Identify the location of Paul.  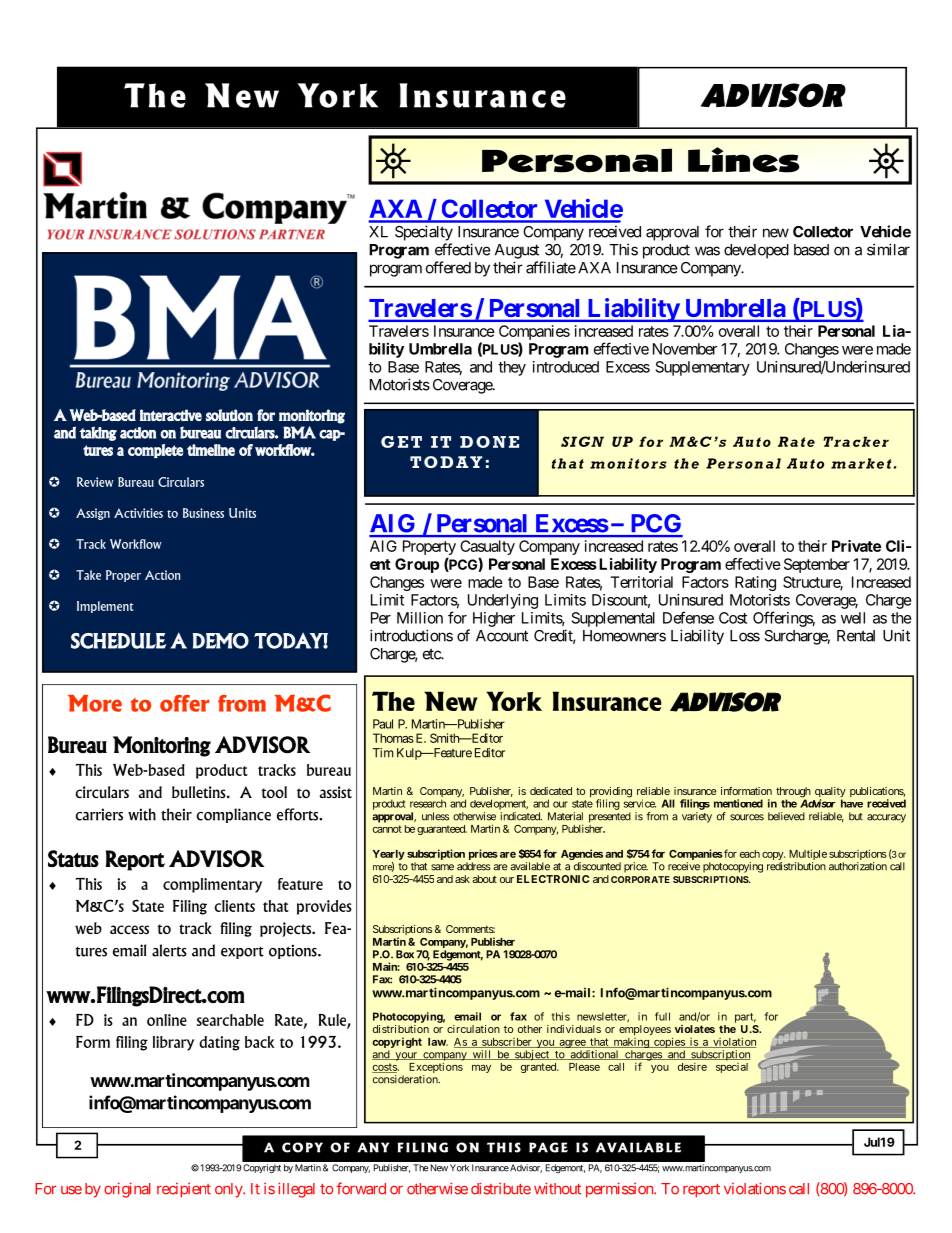
(383, 724).
